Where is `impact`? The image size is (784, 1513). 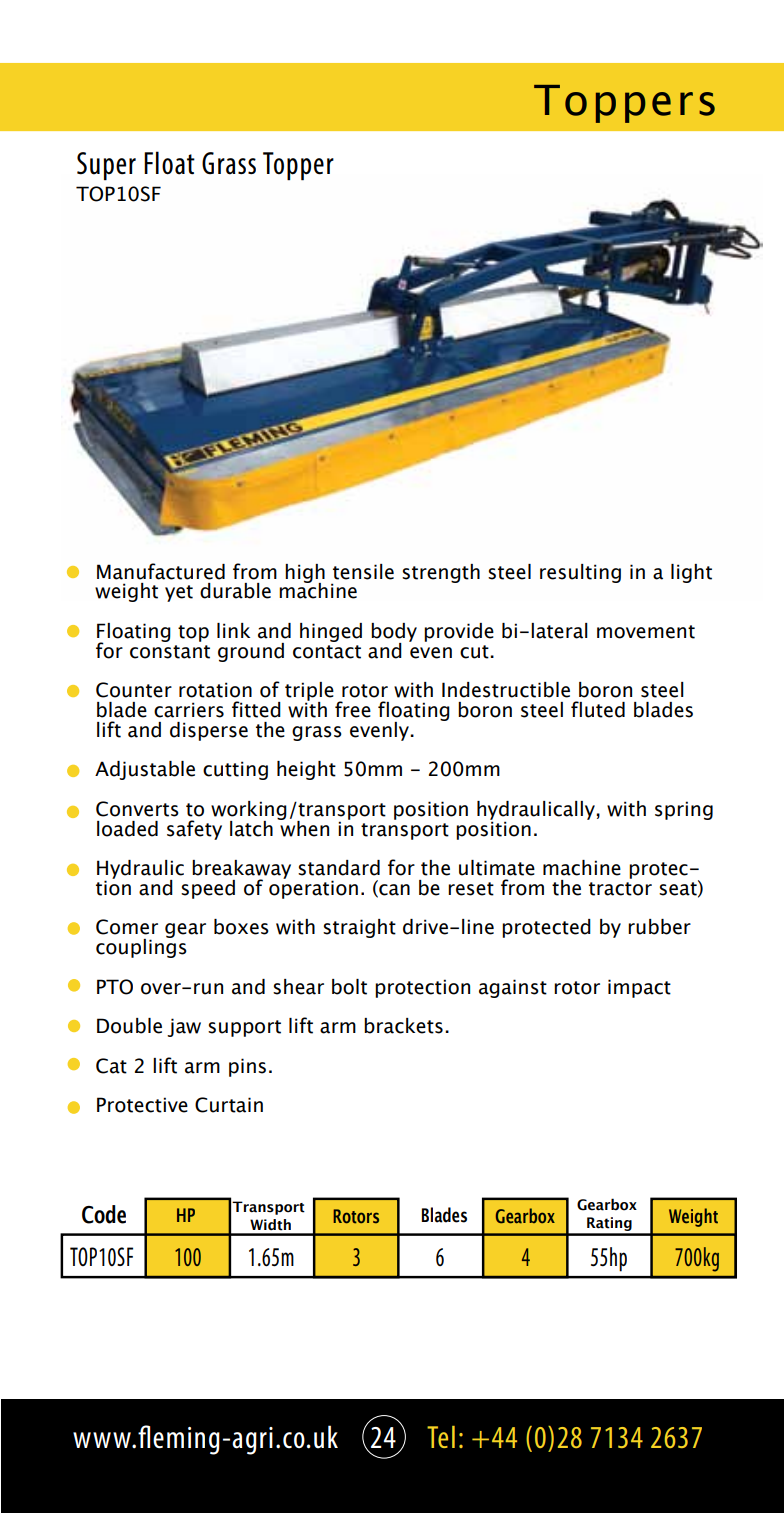 impact is located at coordinates (639, 988).
